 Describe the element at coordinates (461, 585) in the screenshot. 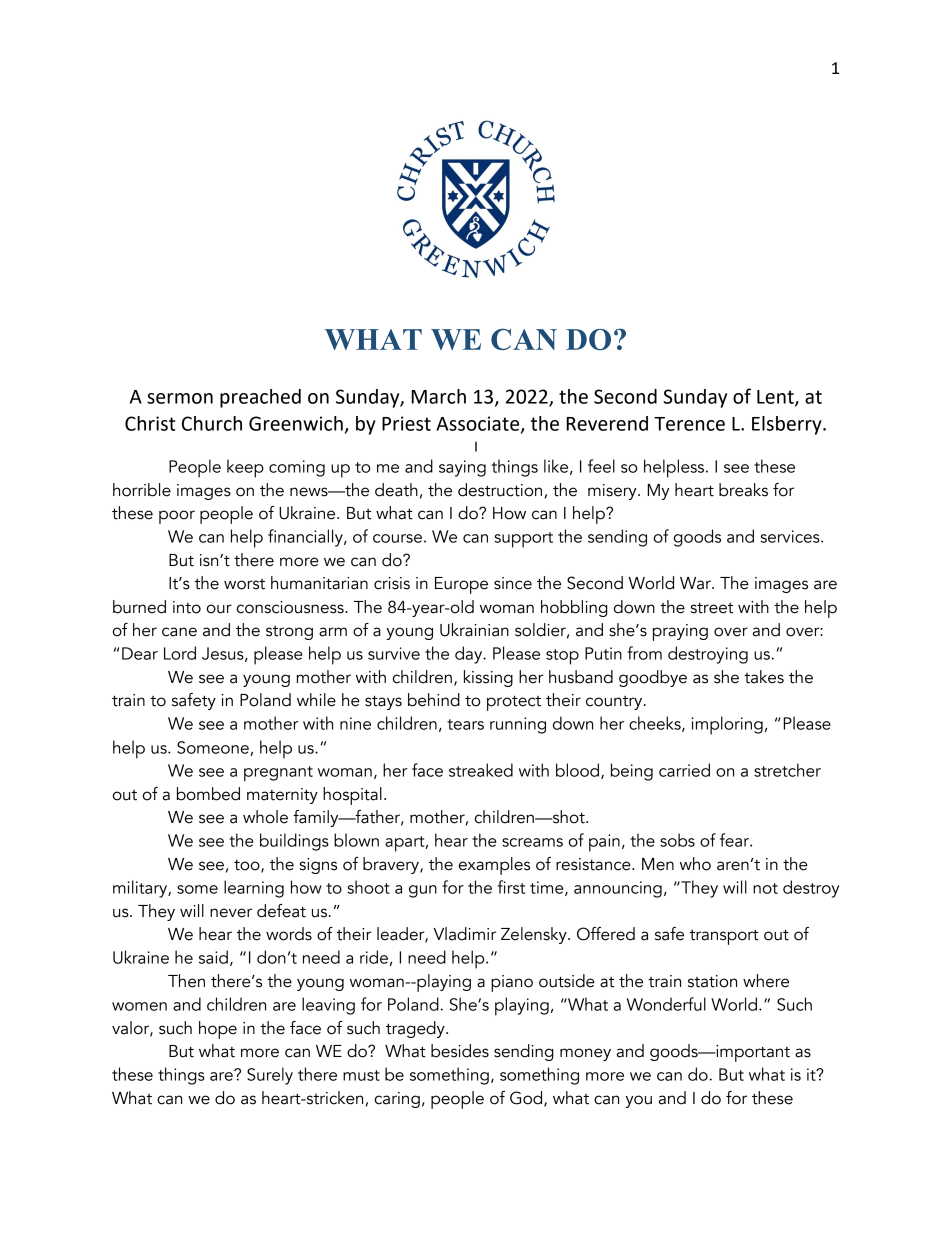

I see `Europe` at that location.
